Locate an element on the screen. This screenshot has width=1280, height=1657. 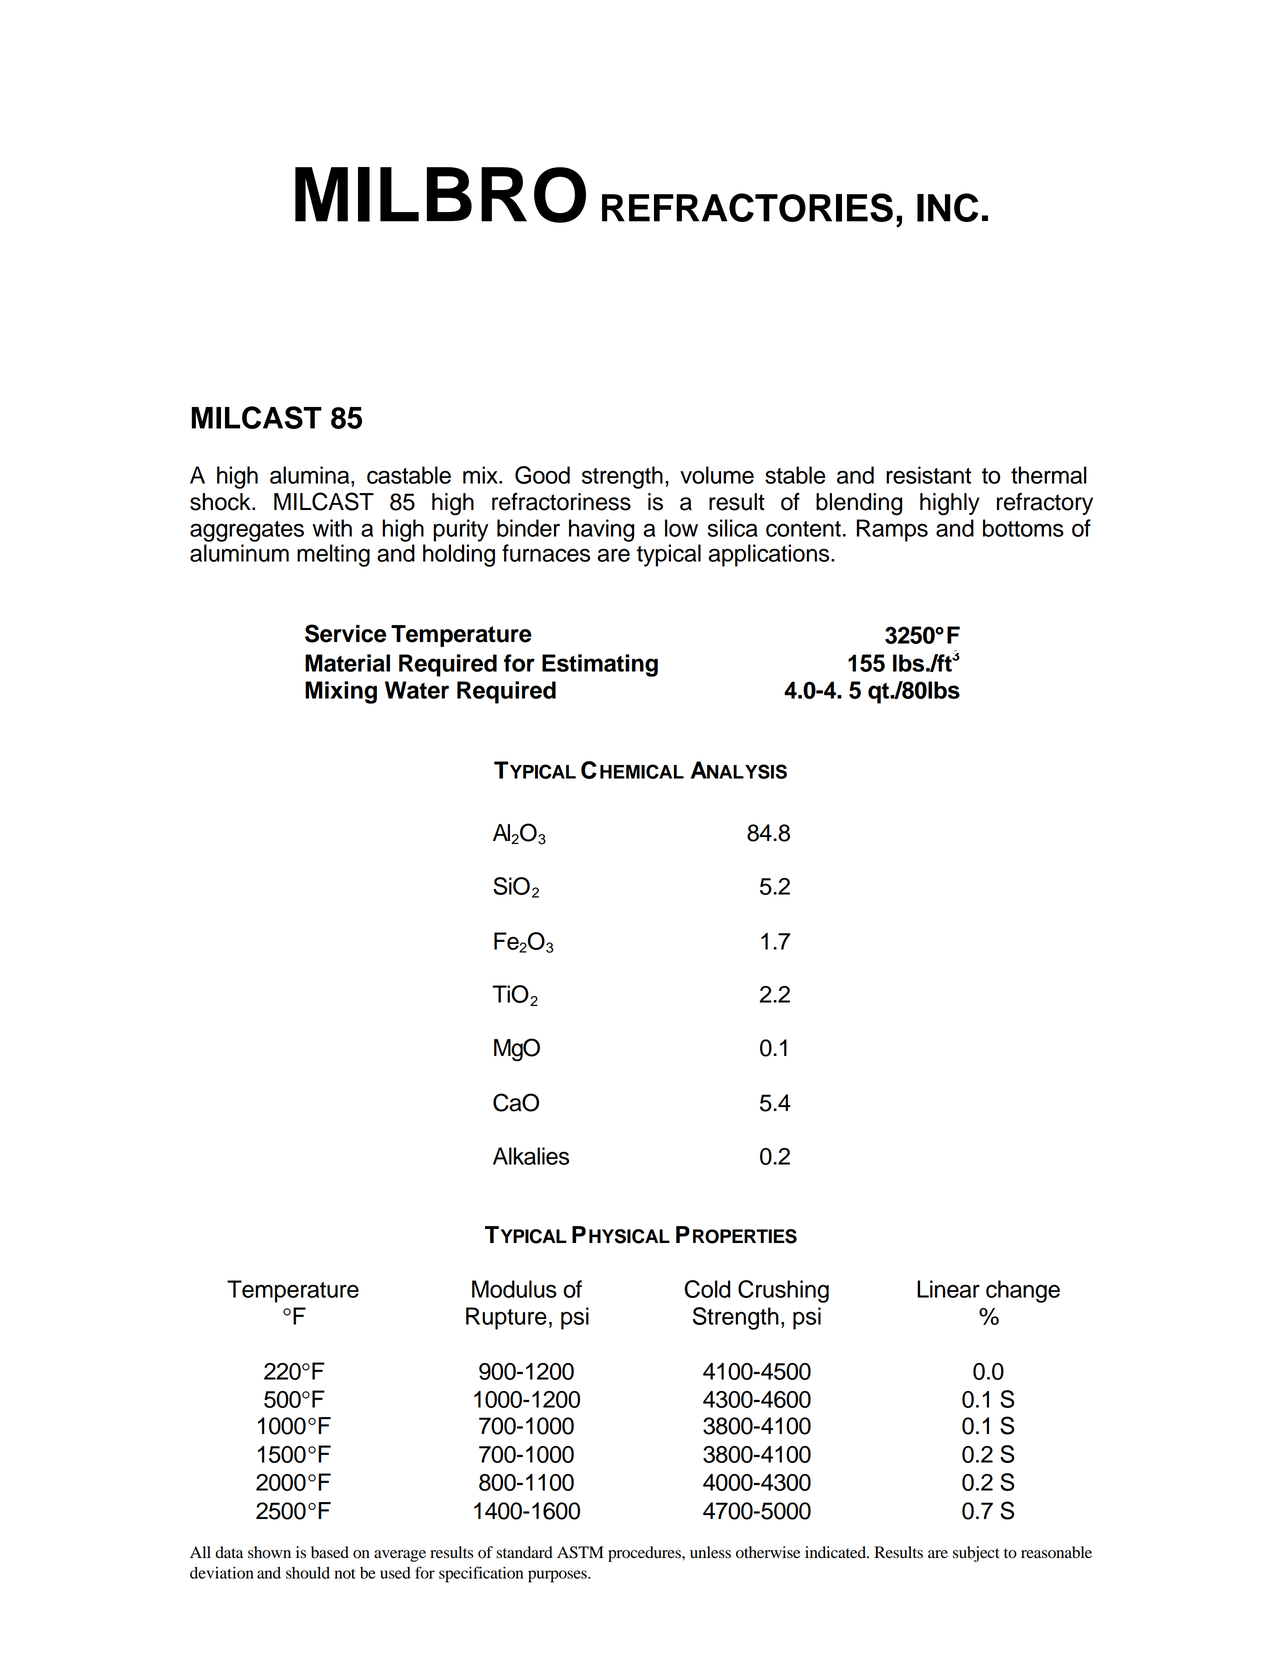
REFRACTORIES is located at coordinates (747, 207).
